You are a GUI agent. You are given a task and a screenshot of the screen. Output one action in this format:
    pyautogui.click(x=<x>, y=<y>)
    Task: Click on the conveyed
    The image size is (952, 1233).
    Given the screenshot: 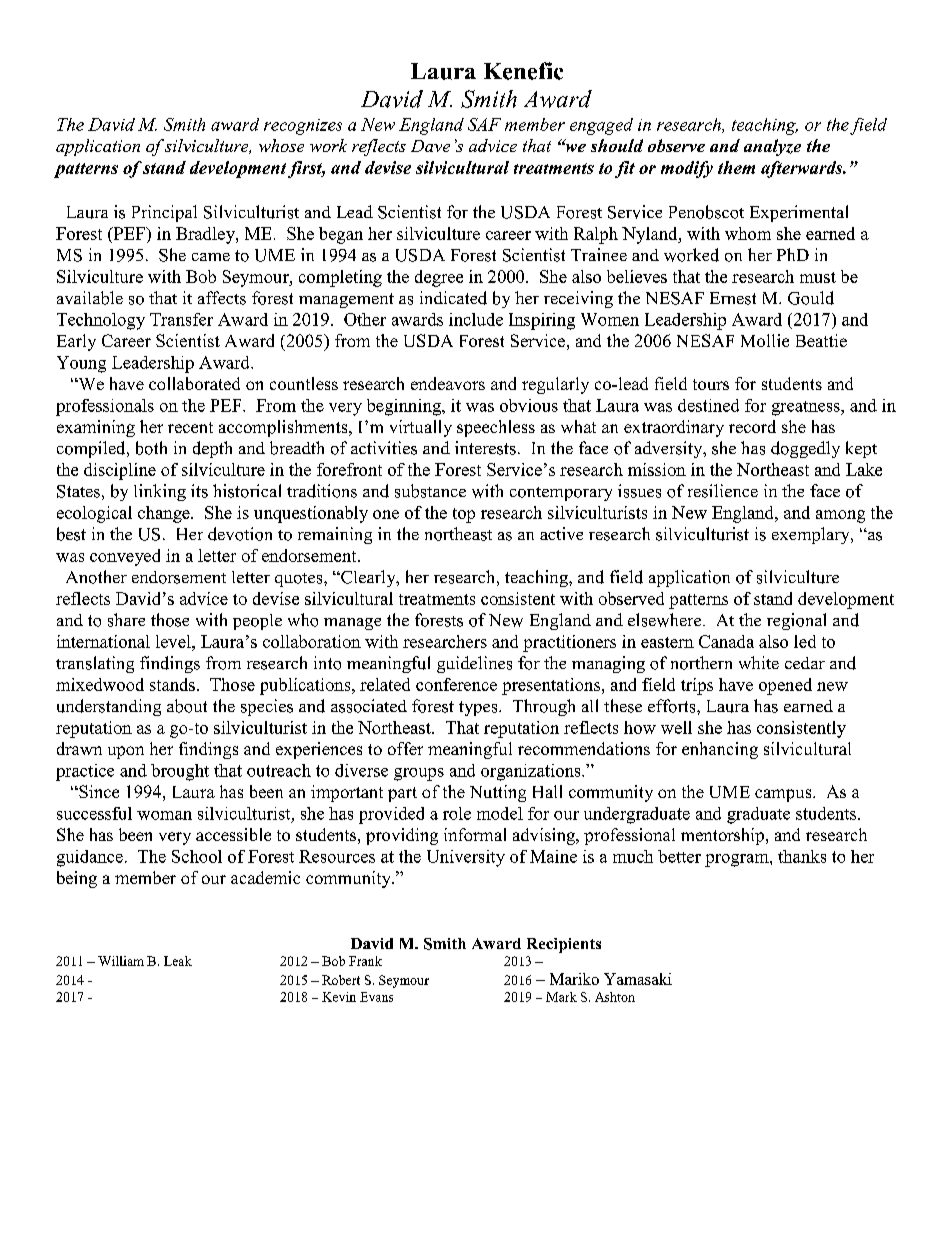 What is the action you would take?
    pyautogui.click(x=125, y=557)
